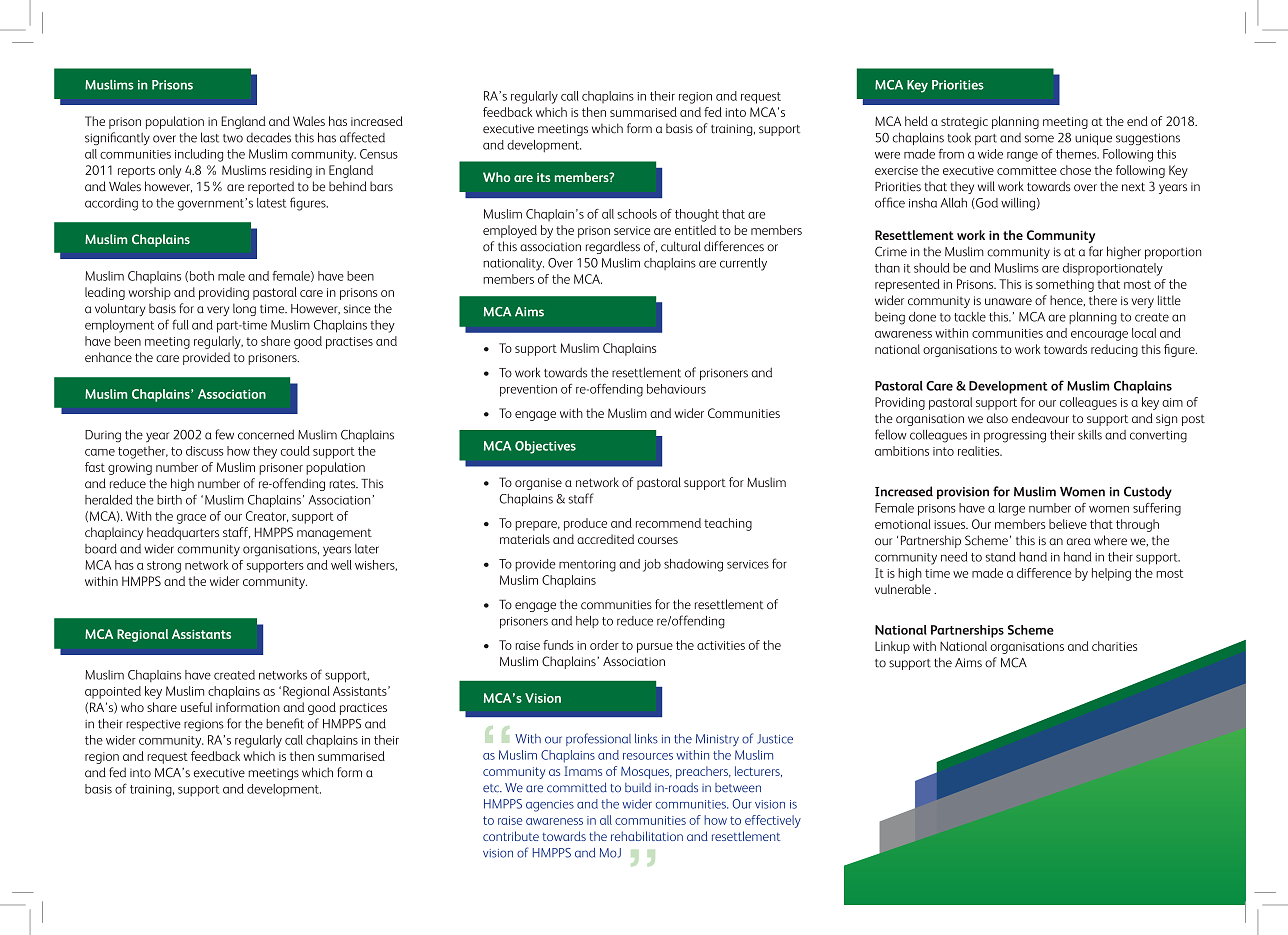 This document has height=935, width=1288. I want to click on job, so click(652, 565).
